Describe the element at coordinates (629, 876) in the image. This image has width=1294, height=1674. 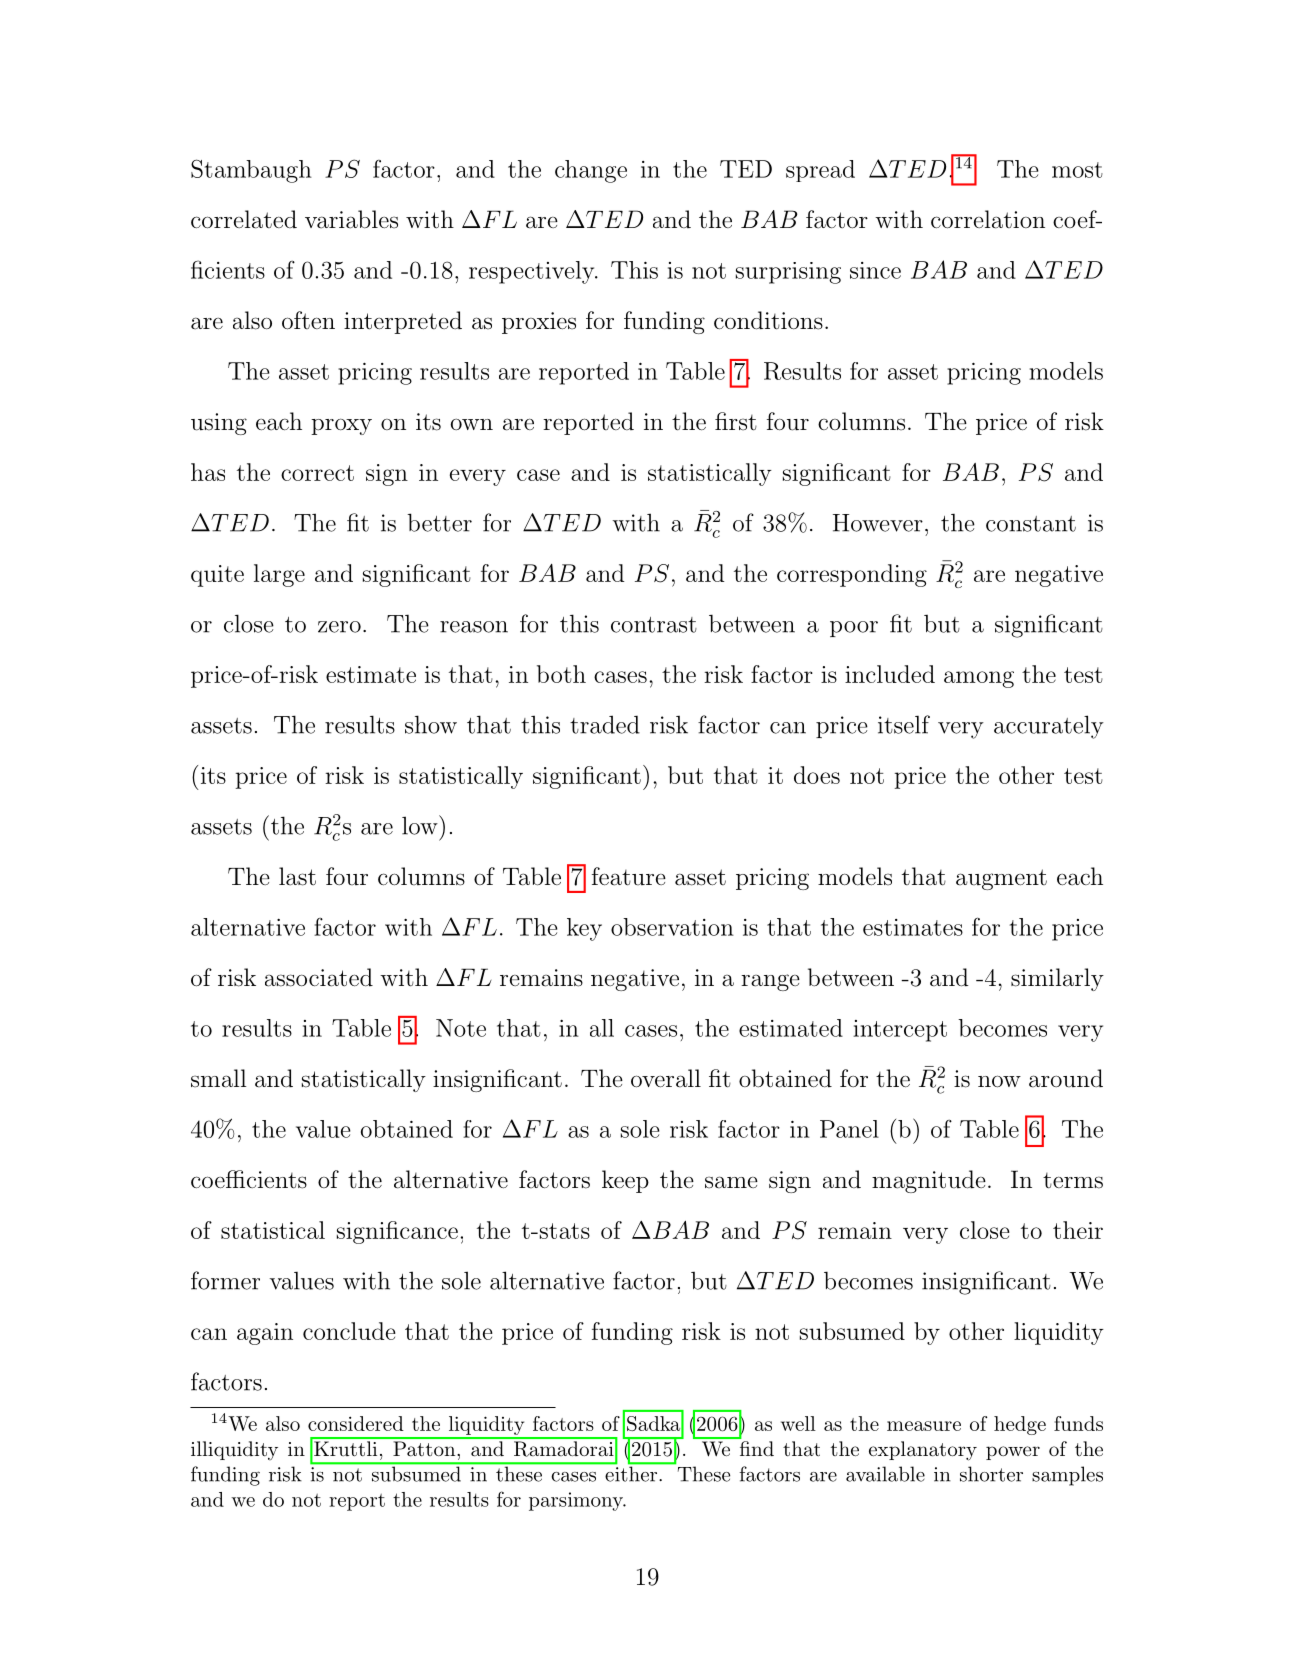
I see `feature` at that location.
